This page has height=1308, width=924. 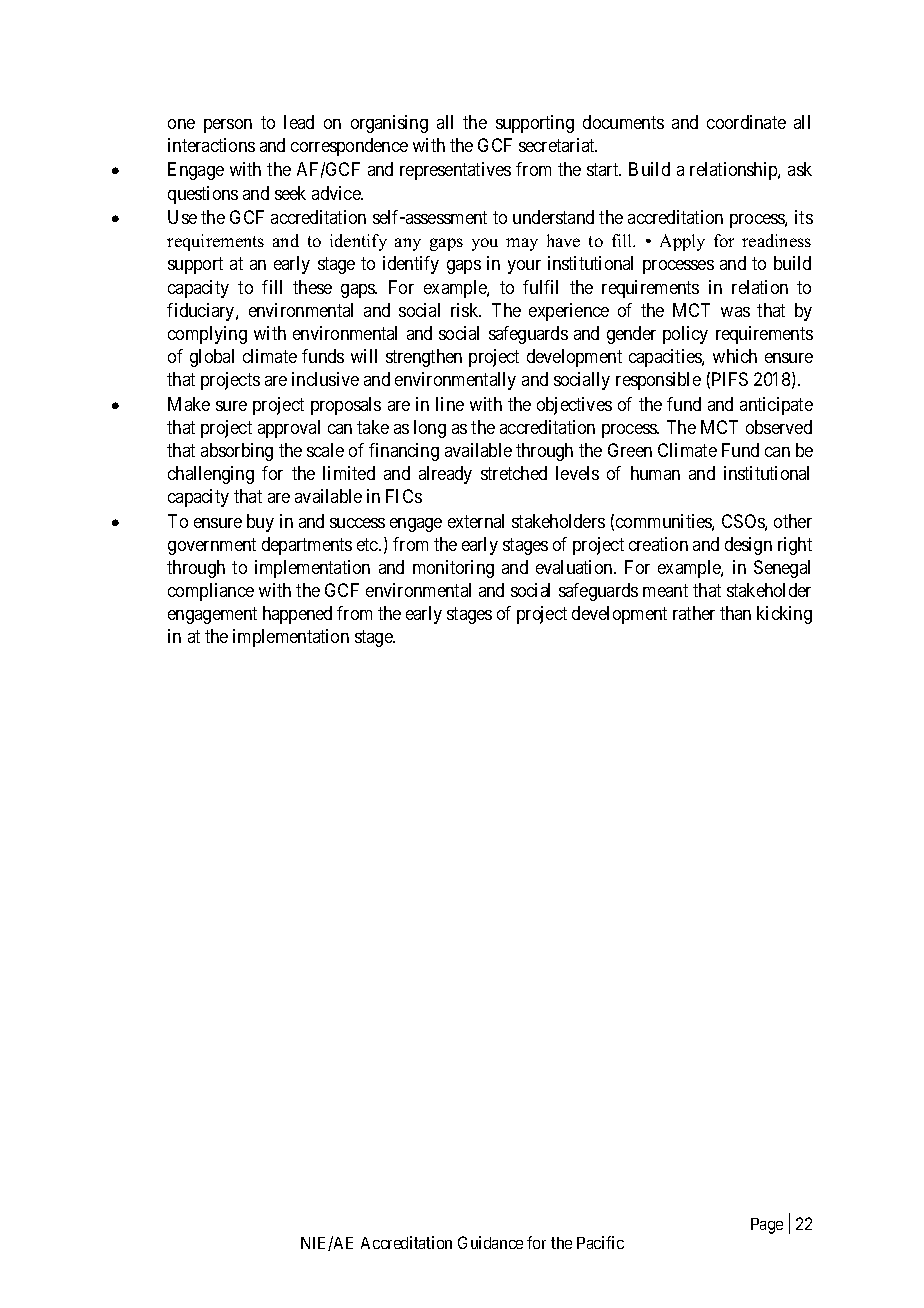 What do you see at coordinates (735, 613) in the page?
I see `than` at bounding box center [735, 613].
